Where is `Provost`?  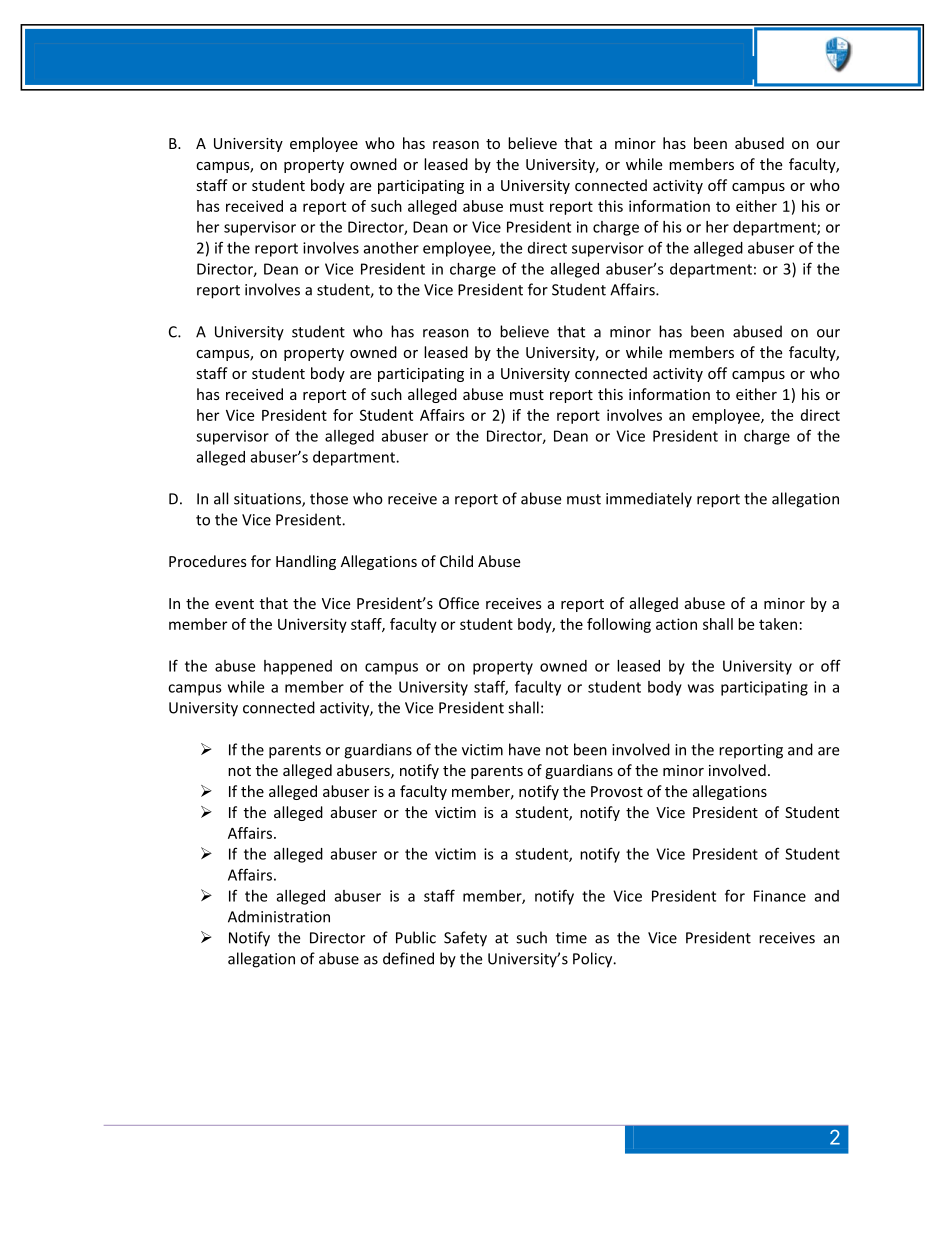 Provost is located at coordinates (617, 791).
